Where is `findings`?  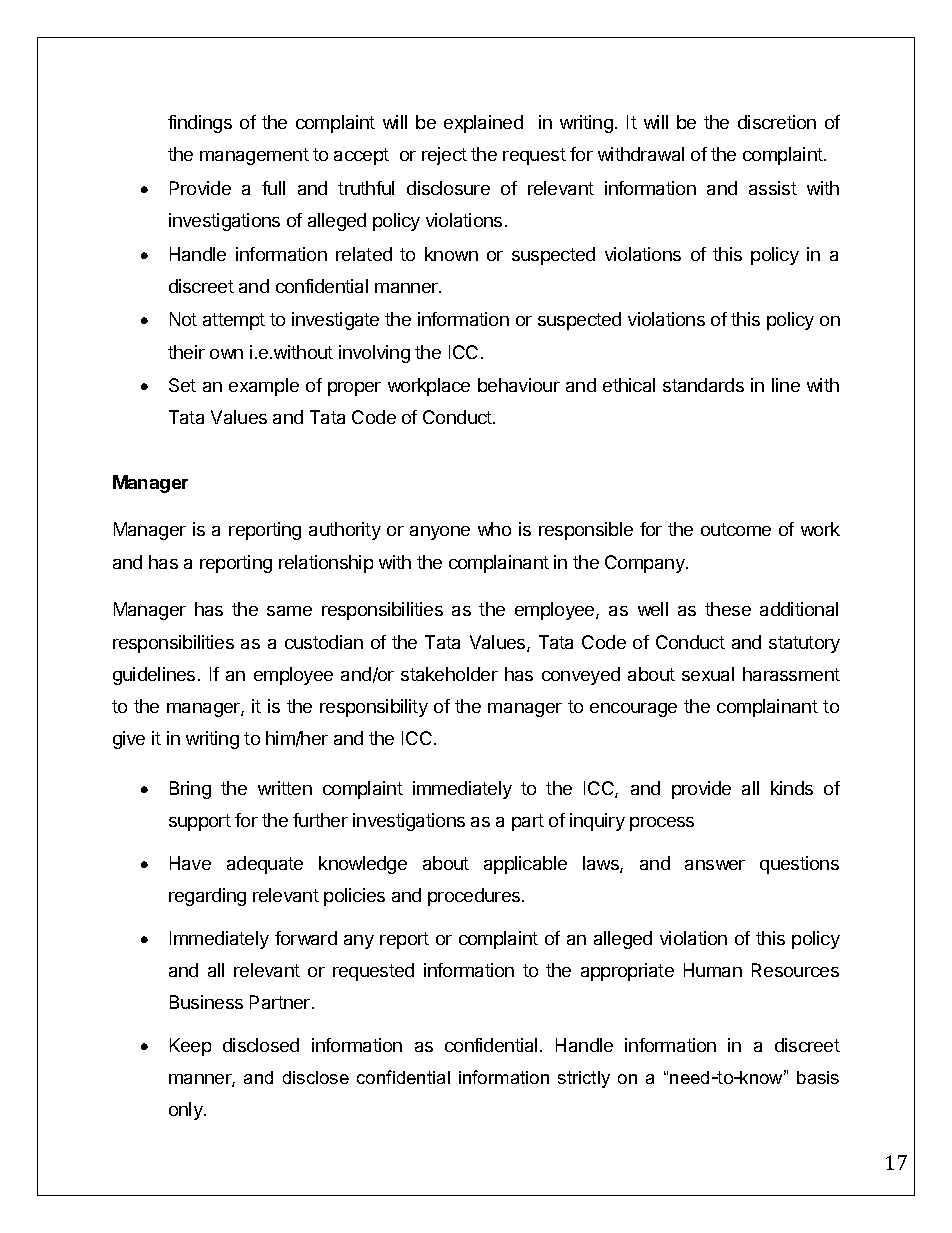 findings is located at coordinates (200, 124).
